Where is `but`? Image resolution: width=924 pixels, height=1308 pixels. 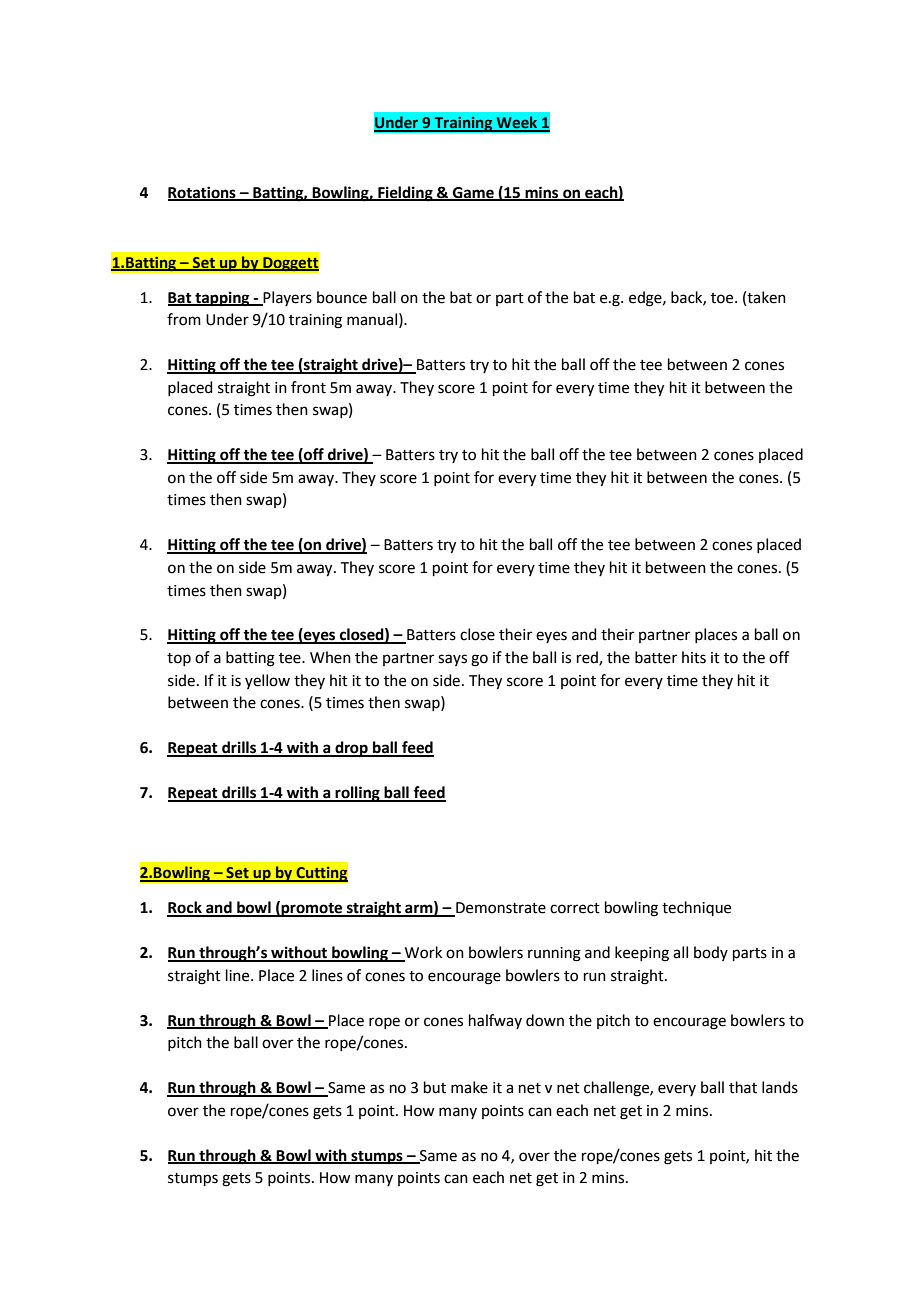
but is located at coordinates (435, 1087).
